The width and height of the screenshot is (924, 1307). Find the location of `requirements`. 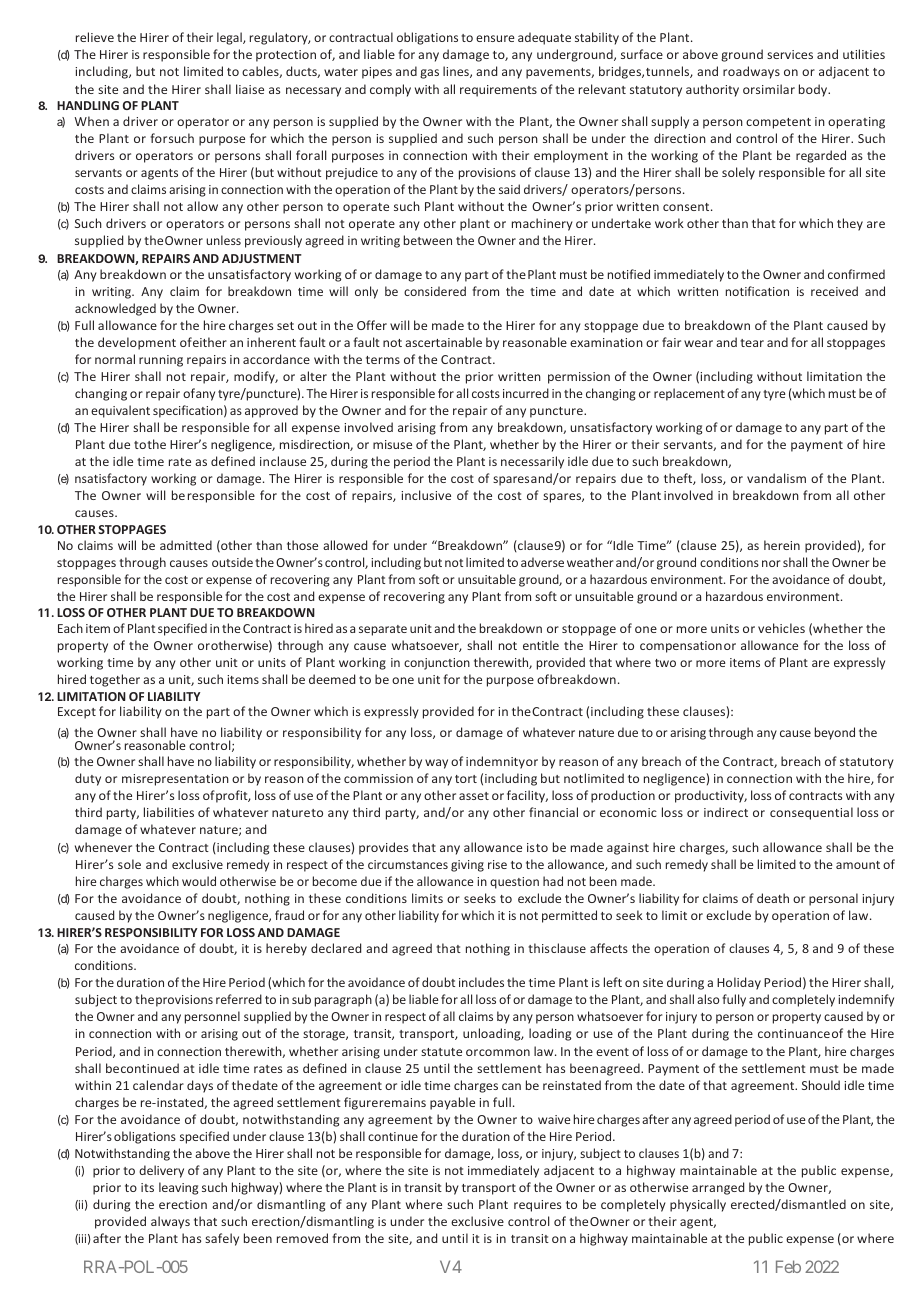

requirements is located at coordinates (498, 91).
